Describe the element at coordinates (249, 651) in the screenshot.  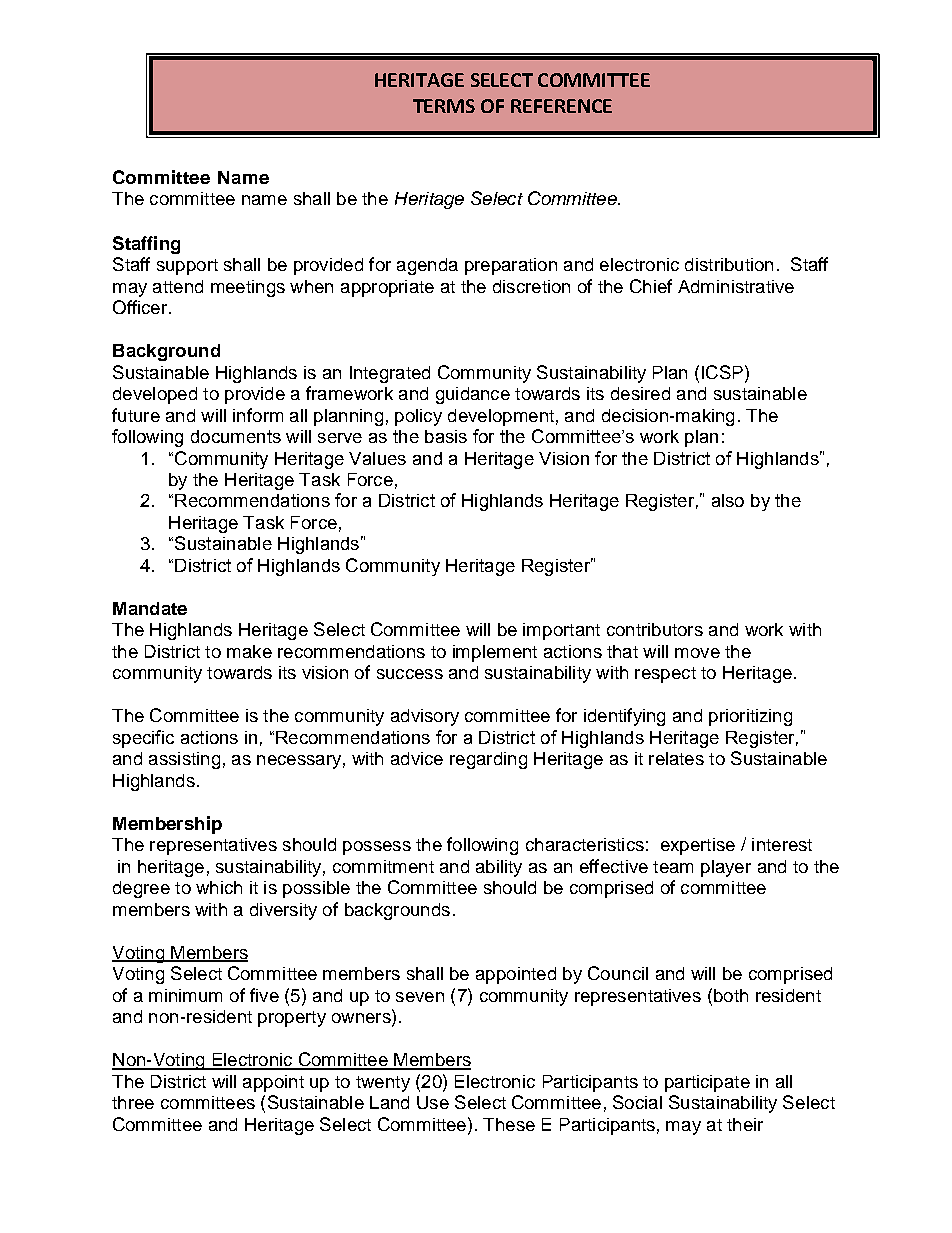
I see `make` at that location.
